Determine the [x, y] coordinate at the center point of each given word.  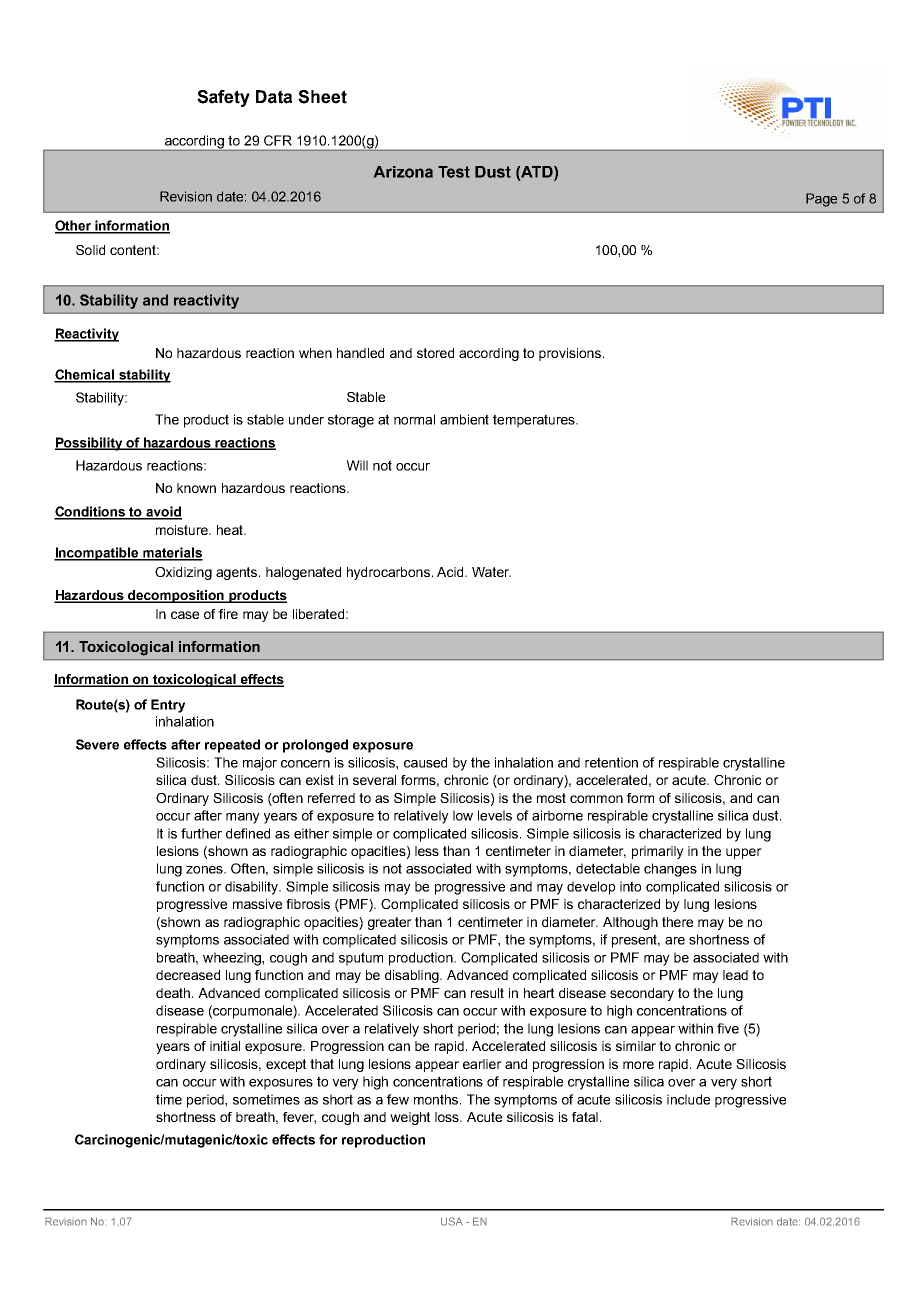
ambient [464, 419]
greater [390, 923]
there [677, 922]
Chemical [85, 375]
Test [454, 172]
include [688, 1099]
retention [611, 762]
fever [299, 1118]
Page [821, 200]
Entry [168, 706]
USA [452, 1221]
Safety [223, 98]
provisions [570, 354]
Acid [451, 572]
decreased [188, 975]
